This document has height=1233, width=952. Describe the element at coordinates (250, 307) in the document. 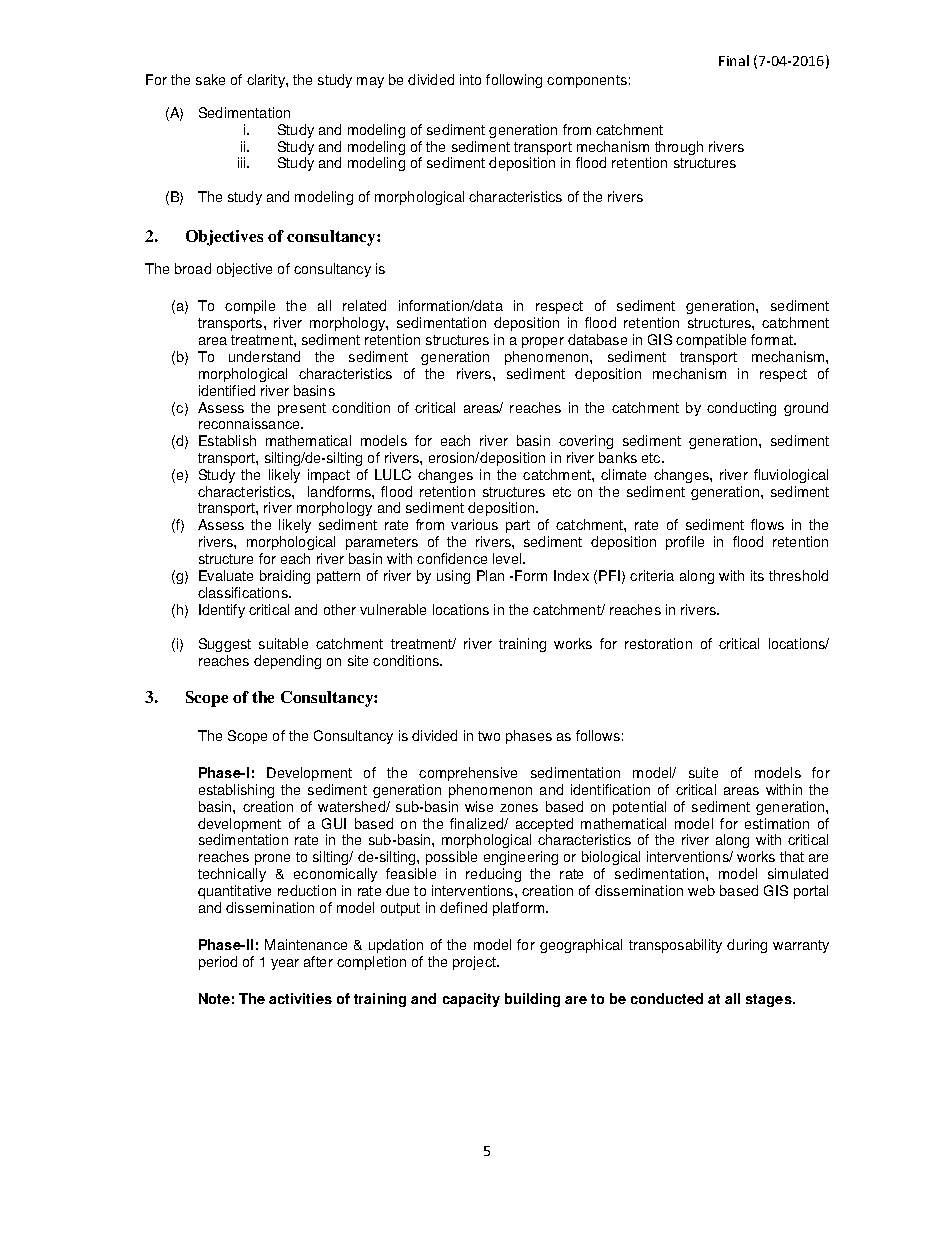

I see `compile` at that location.
